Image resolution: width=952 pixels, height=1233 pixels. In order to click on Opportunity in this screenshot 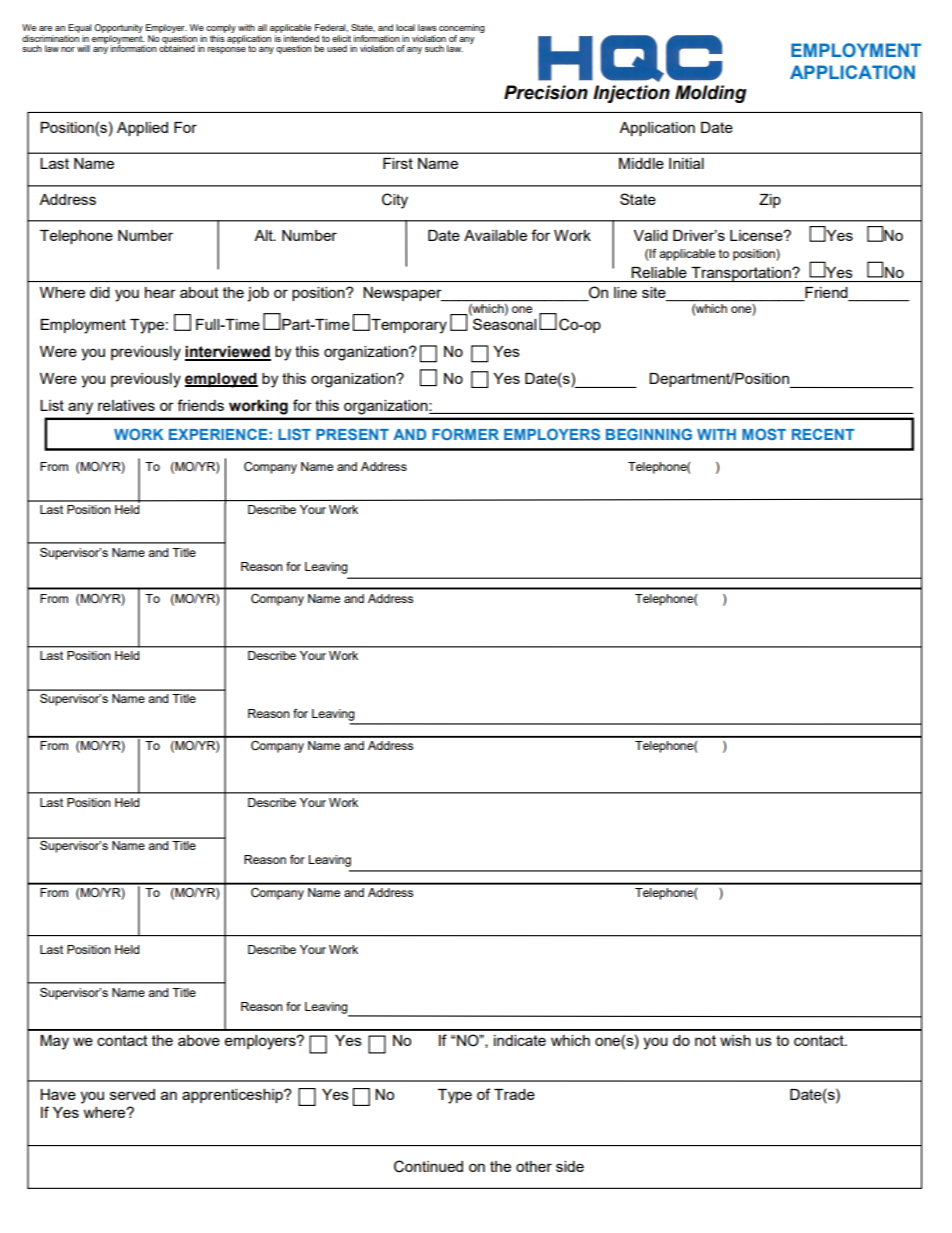, I will do `click(118, 28)`.
